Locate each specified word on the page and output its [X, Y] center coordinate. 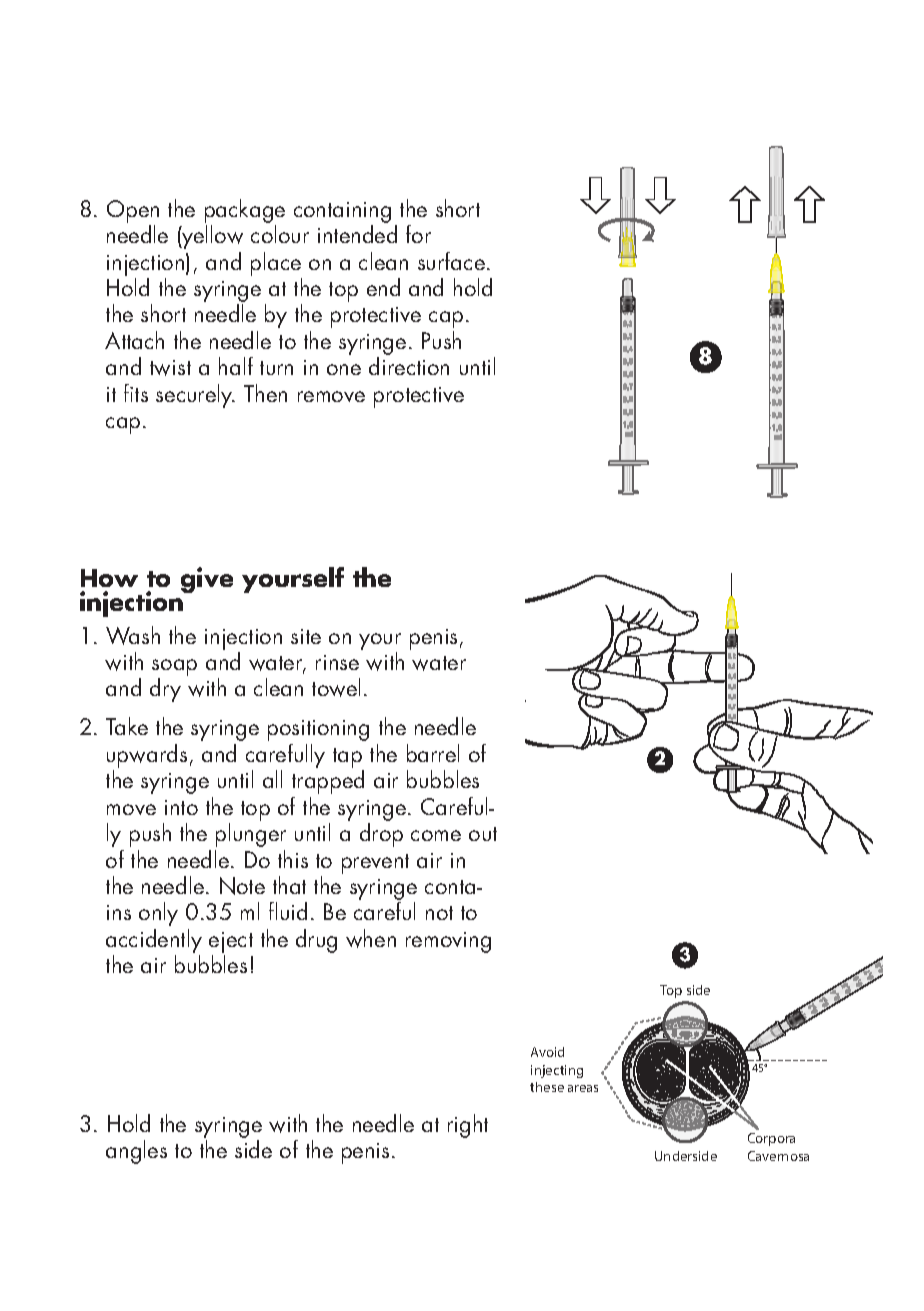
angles [136, 1152]
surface [451, 261]
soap [174, 669]
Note [242, 886]
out [483, 834]
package [245, 211]
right [468, 1126]
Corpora [771, 1139]
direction [409, 366]
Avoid [547, 1052]
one [344, 369]
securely [195, 396]
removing [448, 942]
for [418, 234]
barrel [433, 753]
